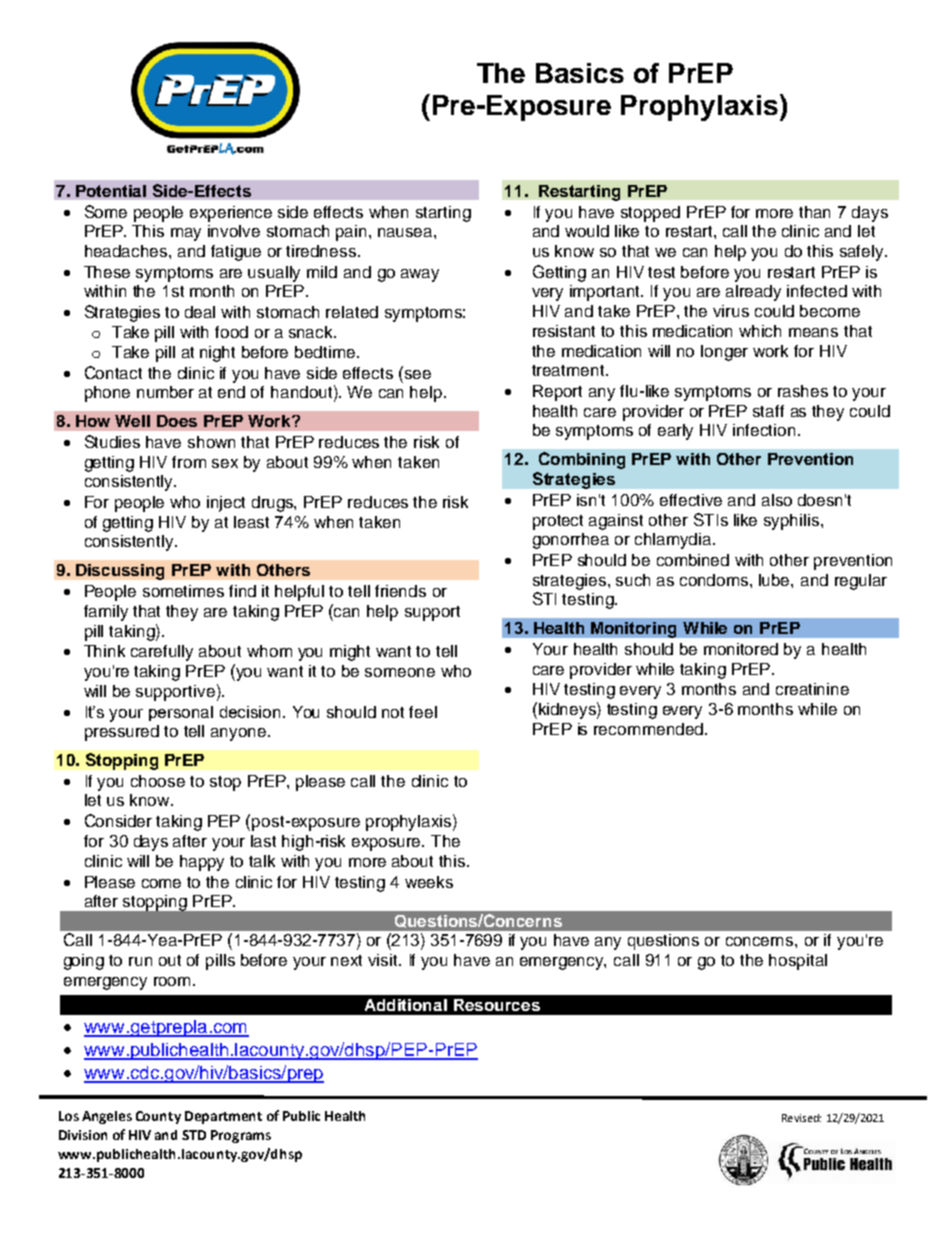 The height and width of the screenshot is (1233, 952). Describe the element at coordinates (194, 1135) in the screenshot. I see `STD` at that location.
